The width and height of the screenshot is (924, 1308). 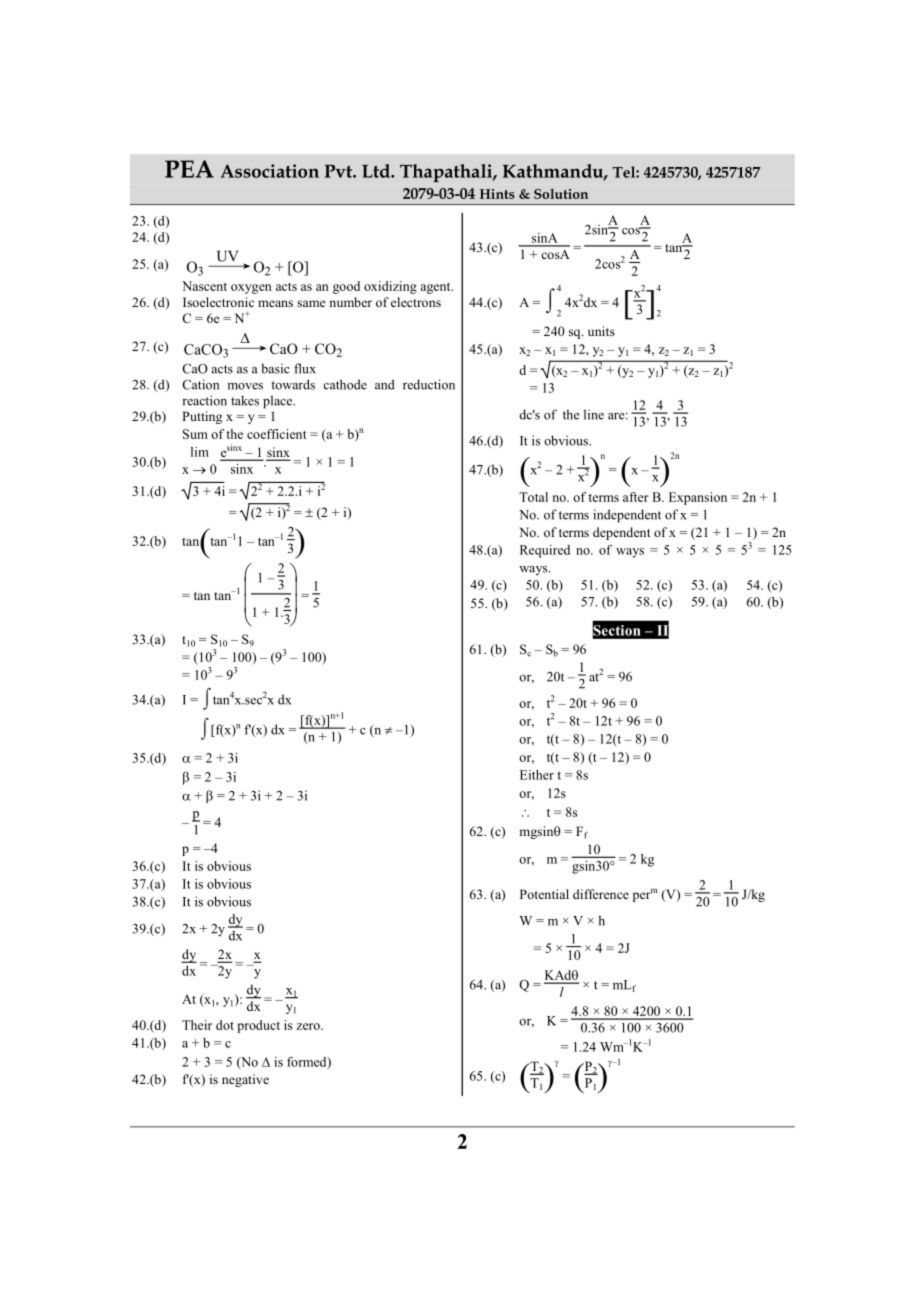 I want to click on after, so click(x=636, y=497).
